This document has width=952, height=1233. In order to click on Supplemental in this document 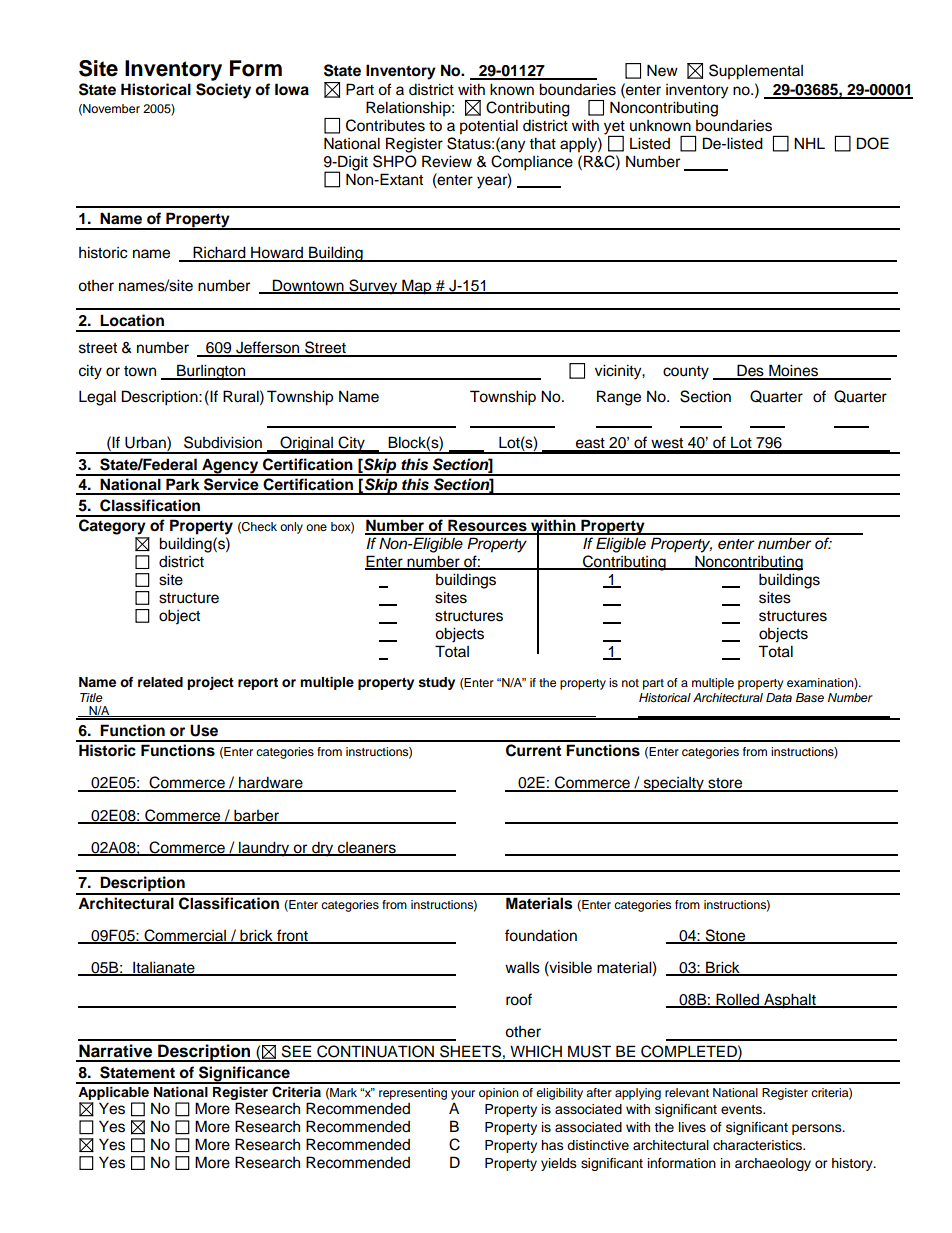, I will do `click(756, 72)`.
